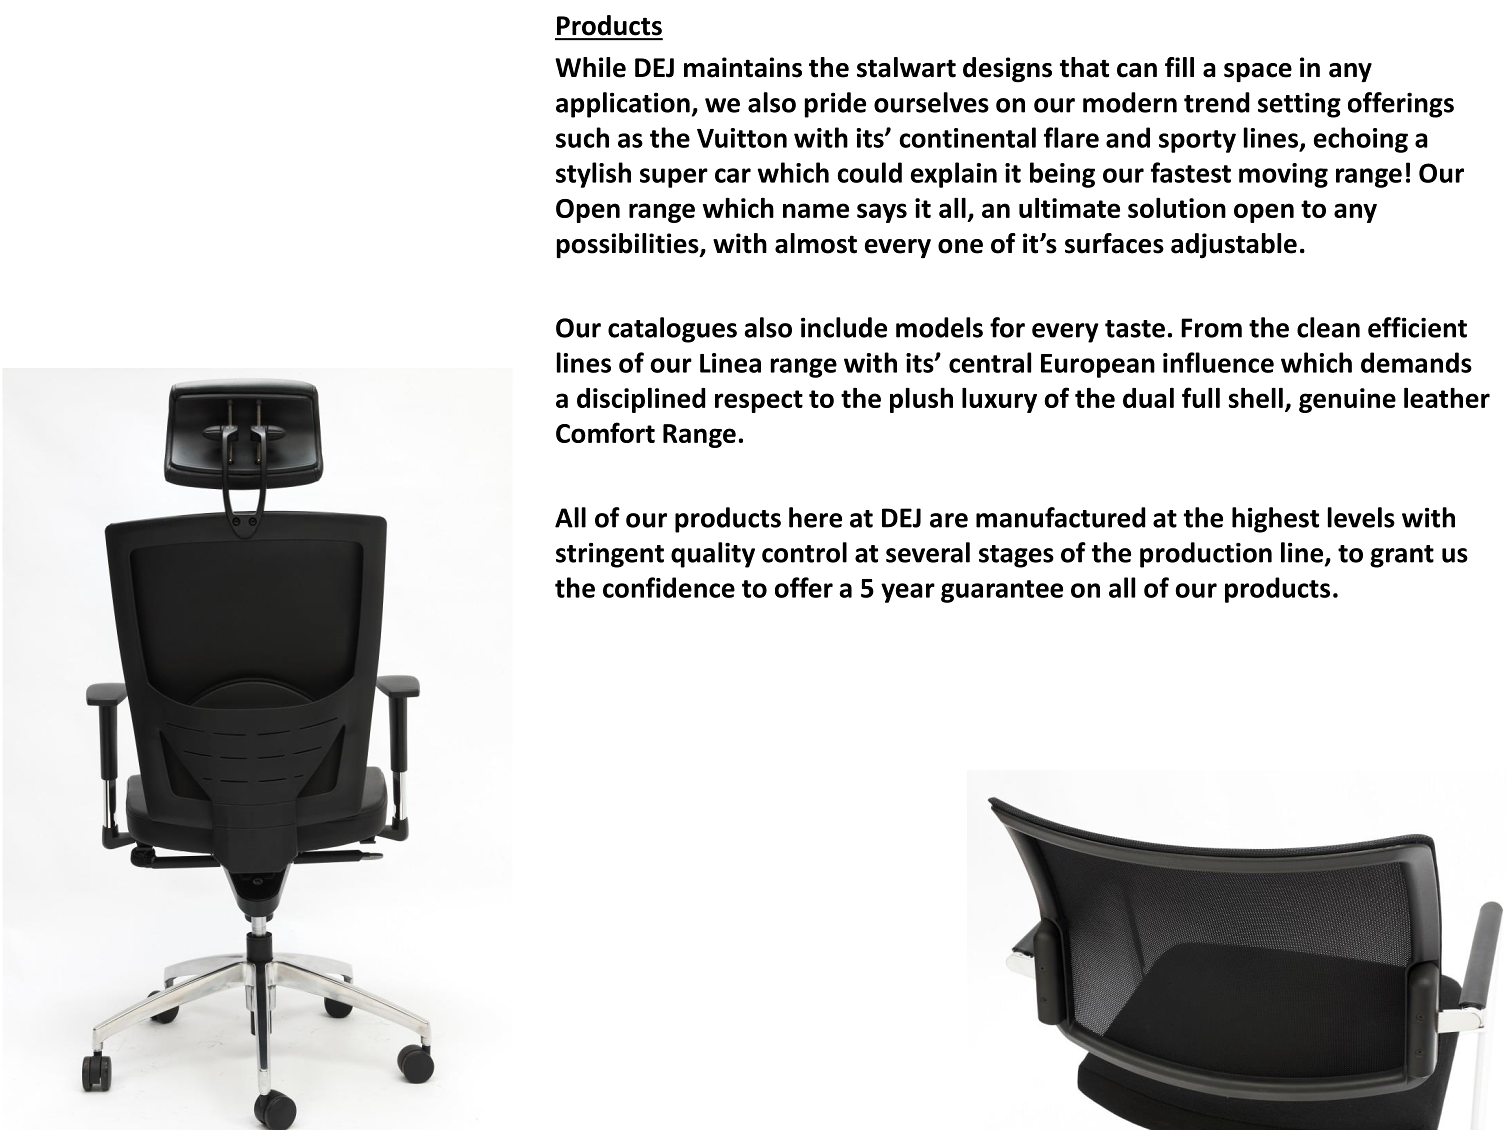 This screenshot has height=1130, width=1507. Describe the element at coordinates (669, 587) in the screenshot. I see `confidence` at that location.
